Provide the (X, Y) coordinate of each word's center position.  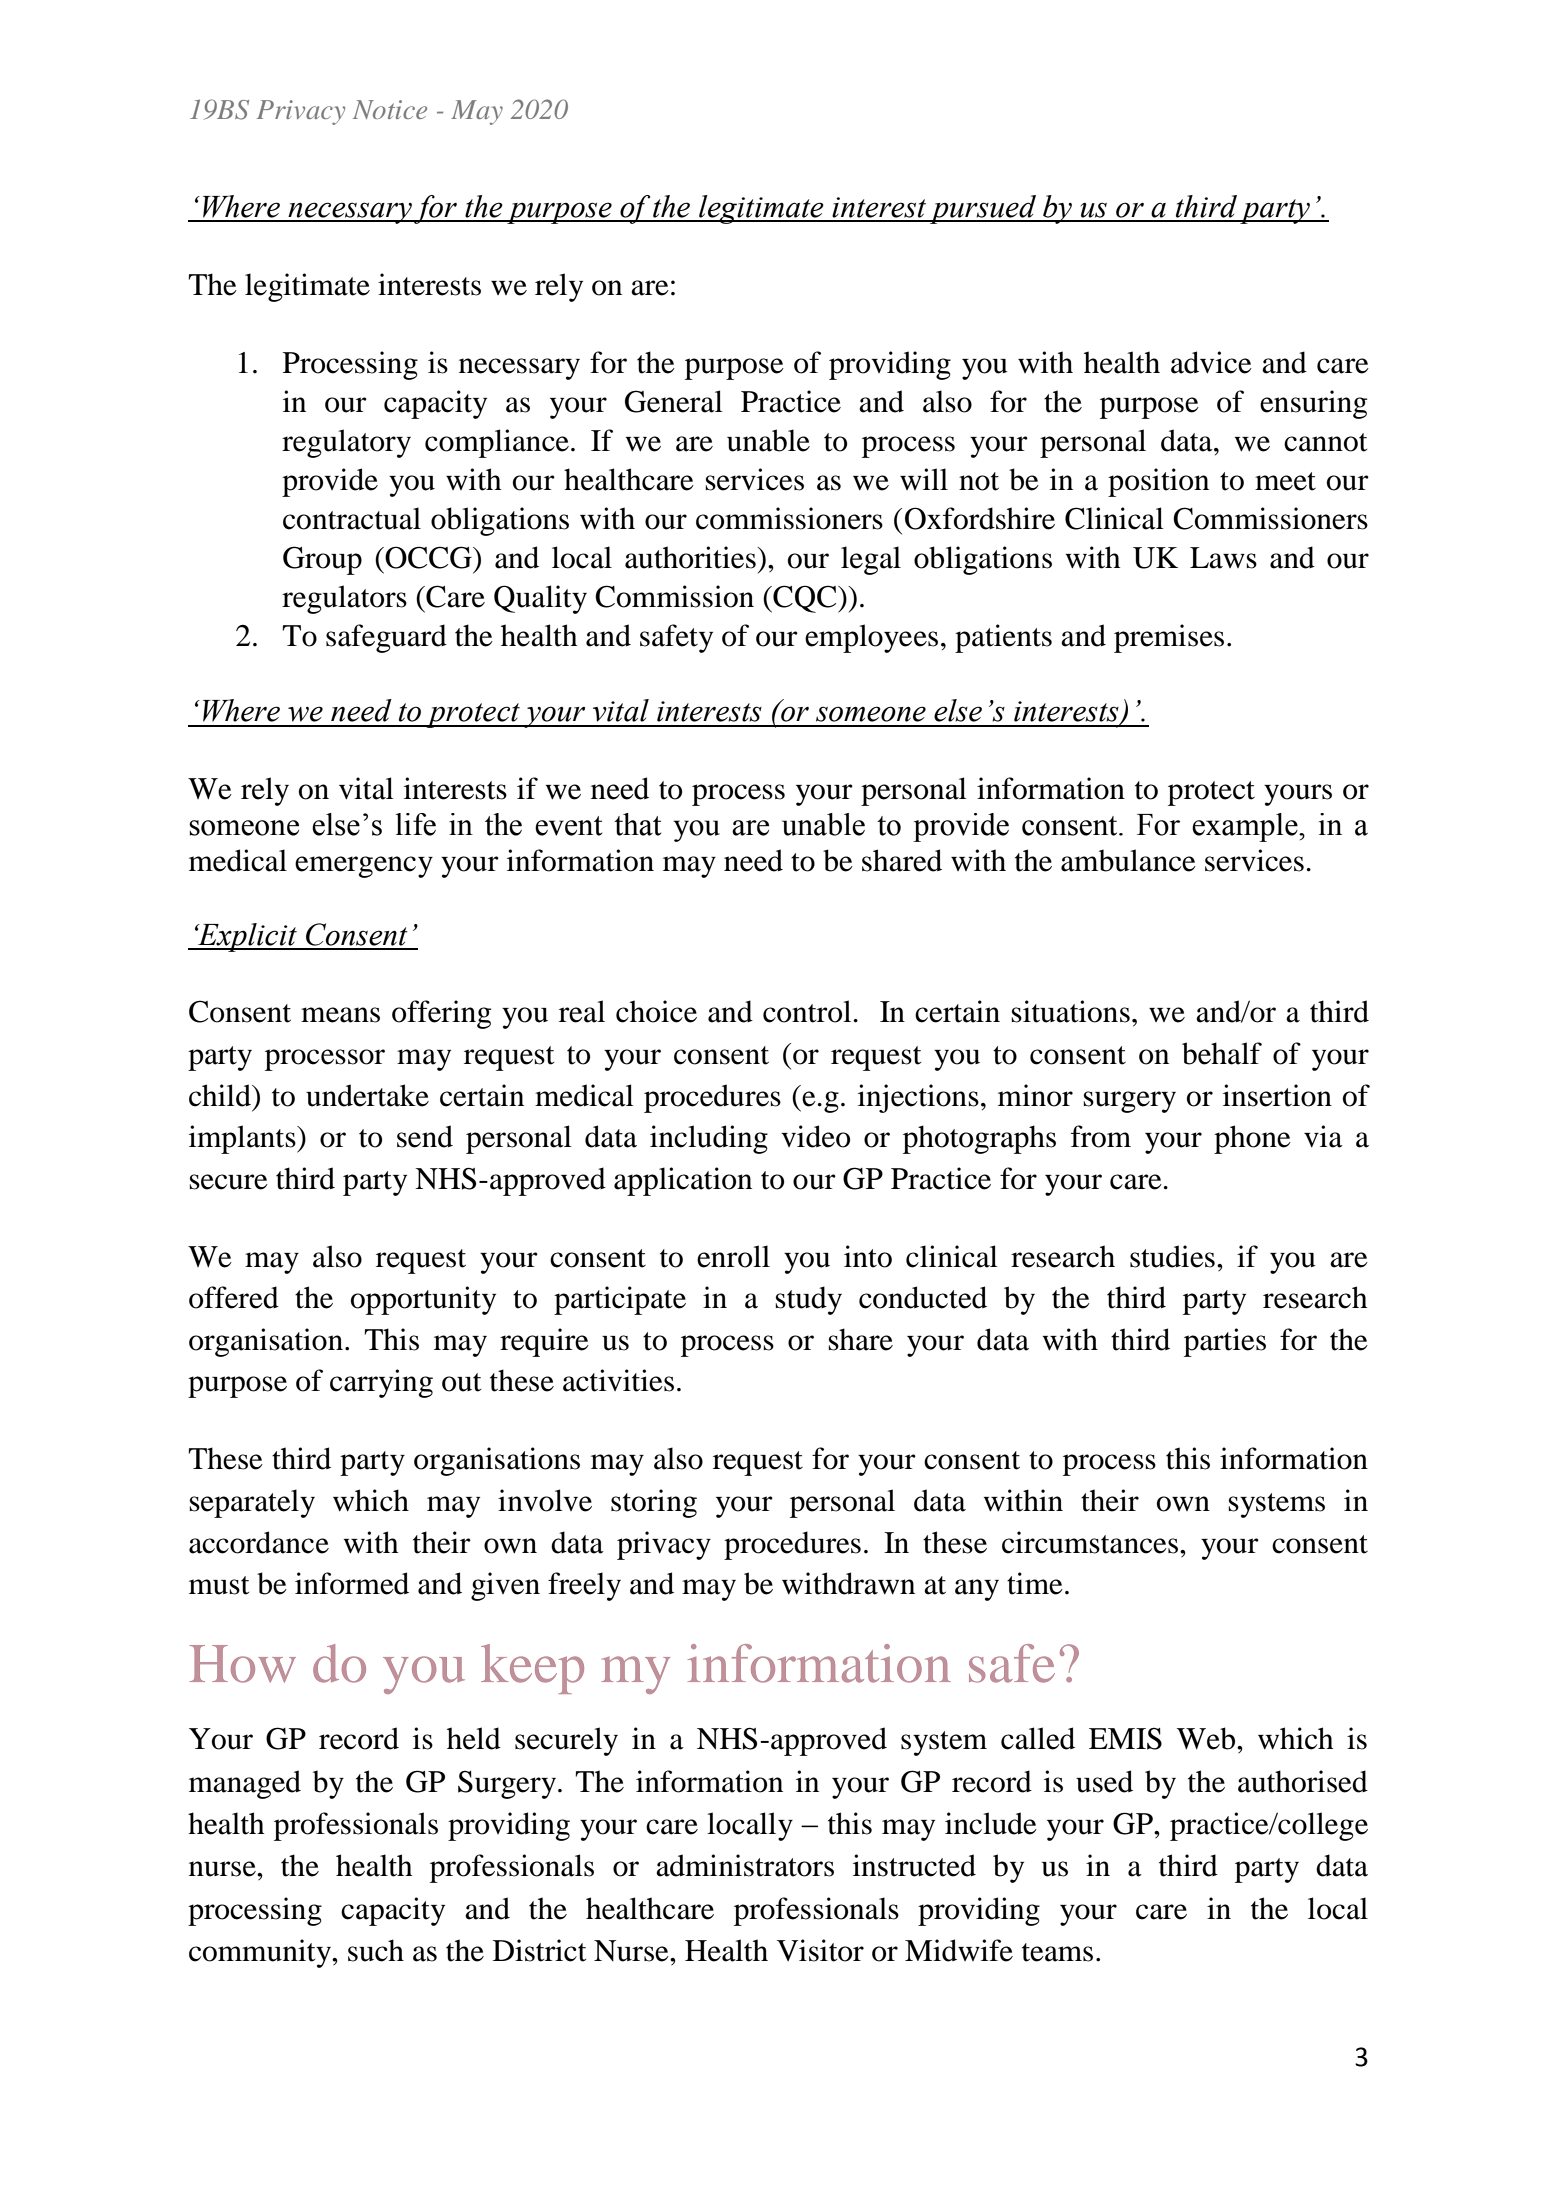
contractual (352, 518)
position (1158, 482)
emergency (364, 867)
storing (654, 1503)
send (425, 1136)
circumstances (1090, 1542)
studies (1172, 1256)
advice (1211, 362)
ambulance (1128, 860)
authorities (691, 557)
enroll (733, 1256)
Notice (390, 109)
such (376, 1950)
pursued (983, 209)
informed (352, 1583)
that (637, 824)
